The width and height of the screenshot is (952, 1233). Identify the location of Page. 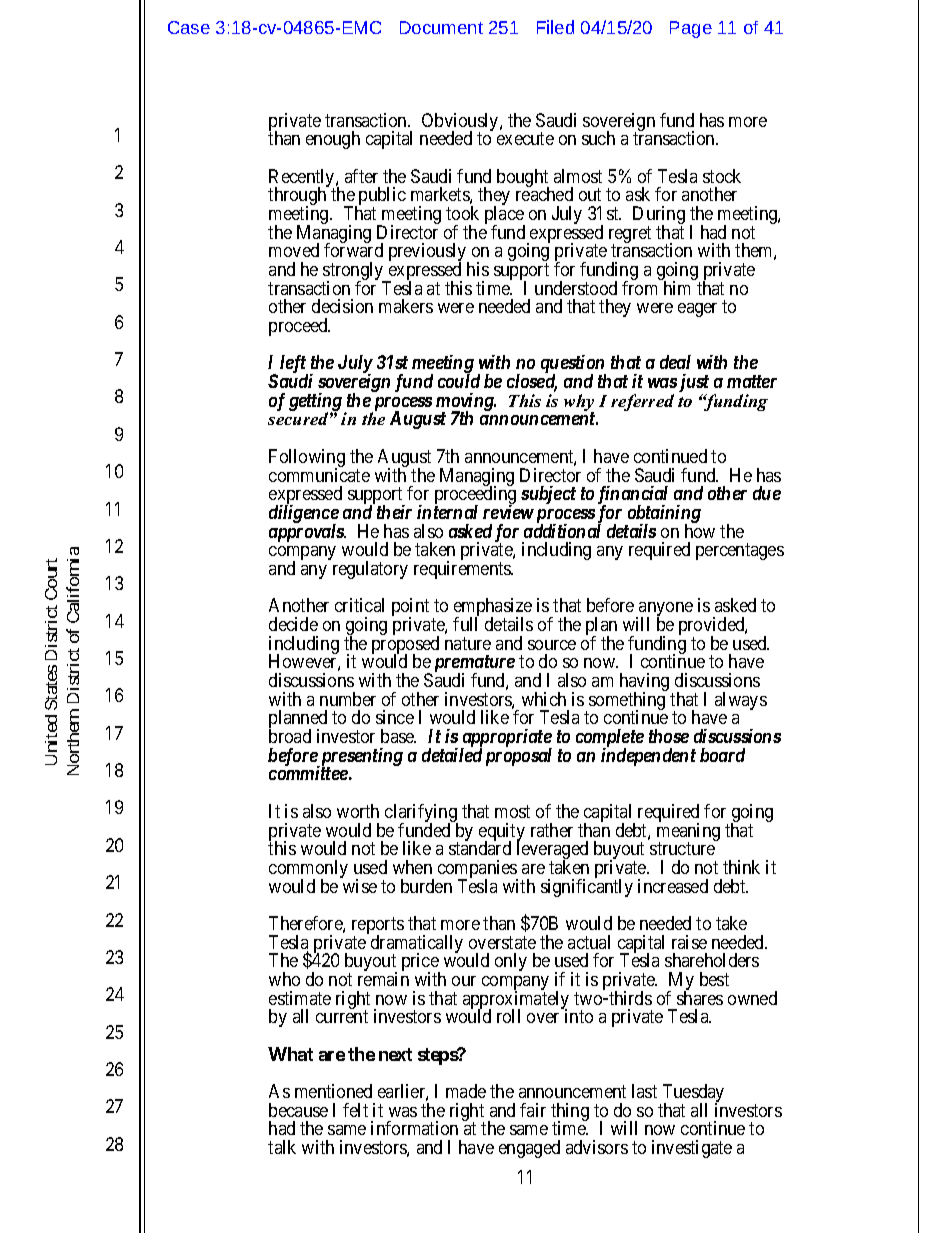
(691, 29).
